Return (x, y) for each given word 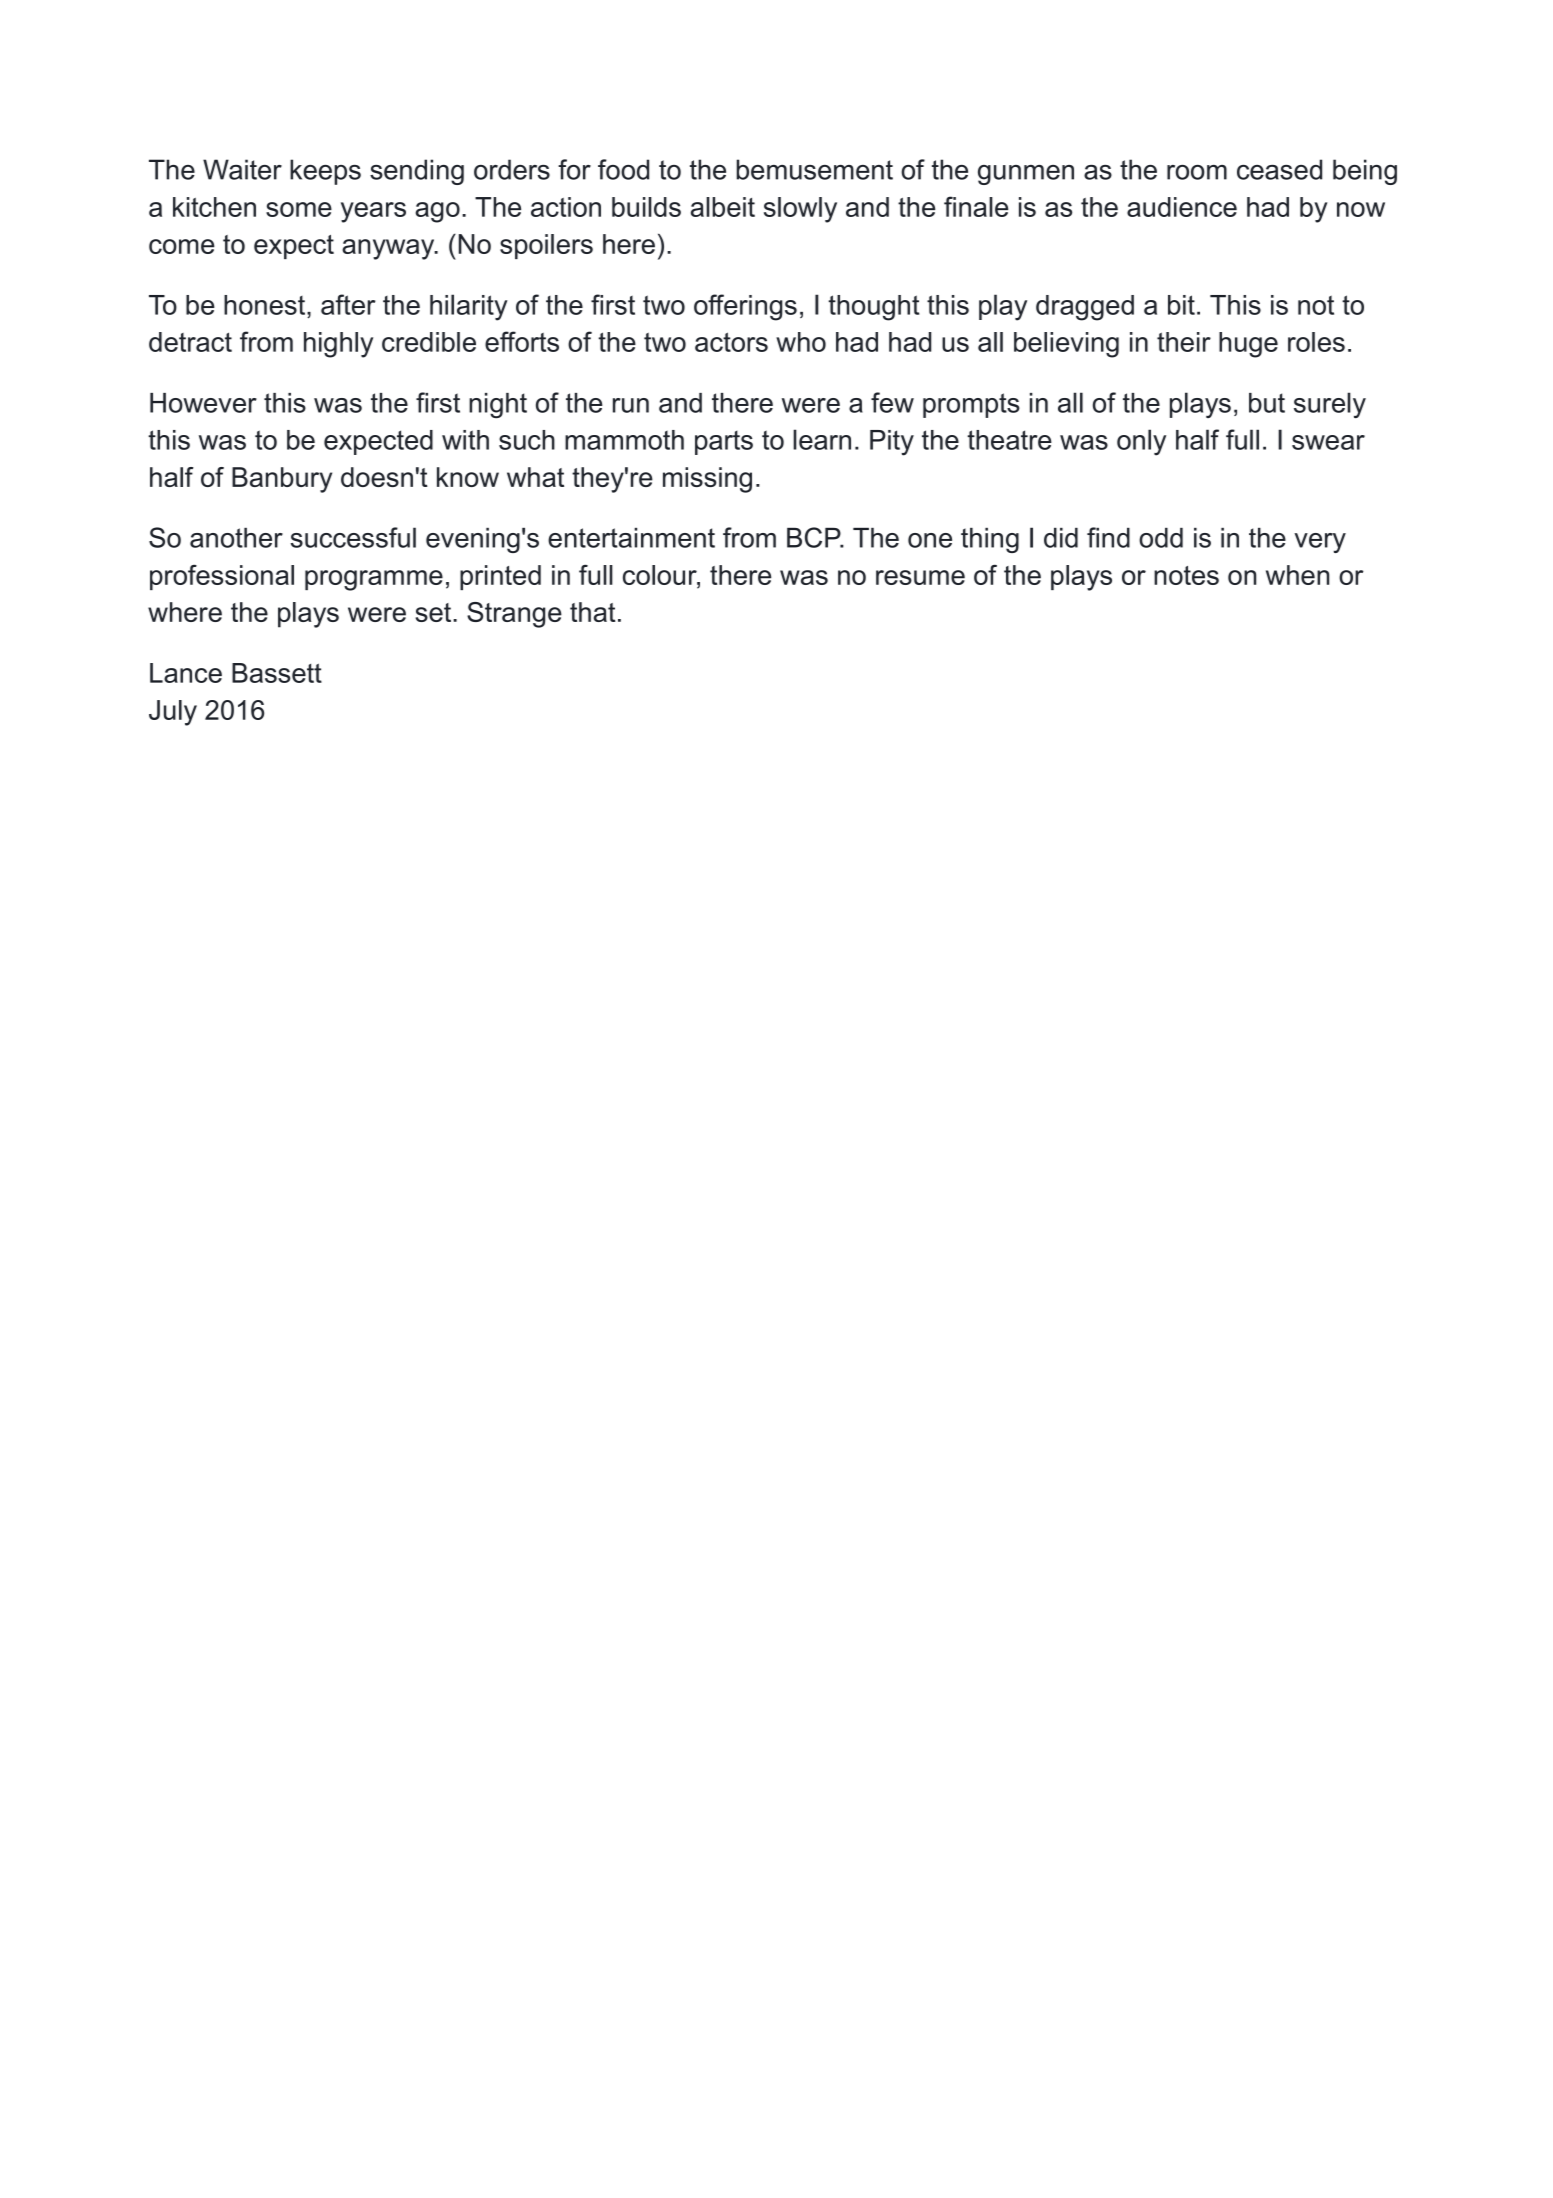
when (1297, 575)
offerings (745, 307)
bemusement (814, 169)
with (465, 440)
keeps (325, 172)
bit (1181, 305)
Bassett (277, 673)
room (1197, 172)
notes (1186, 575)
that (593, 612)
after (348, 304)
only (1141, 442)
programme (374, 580)
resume (920, 577)
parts (724, 443)
